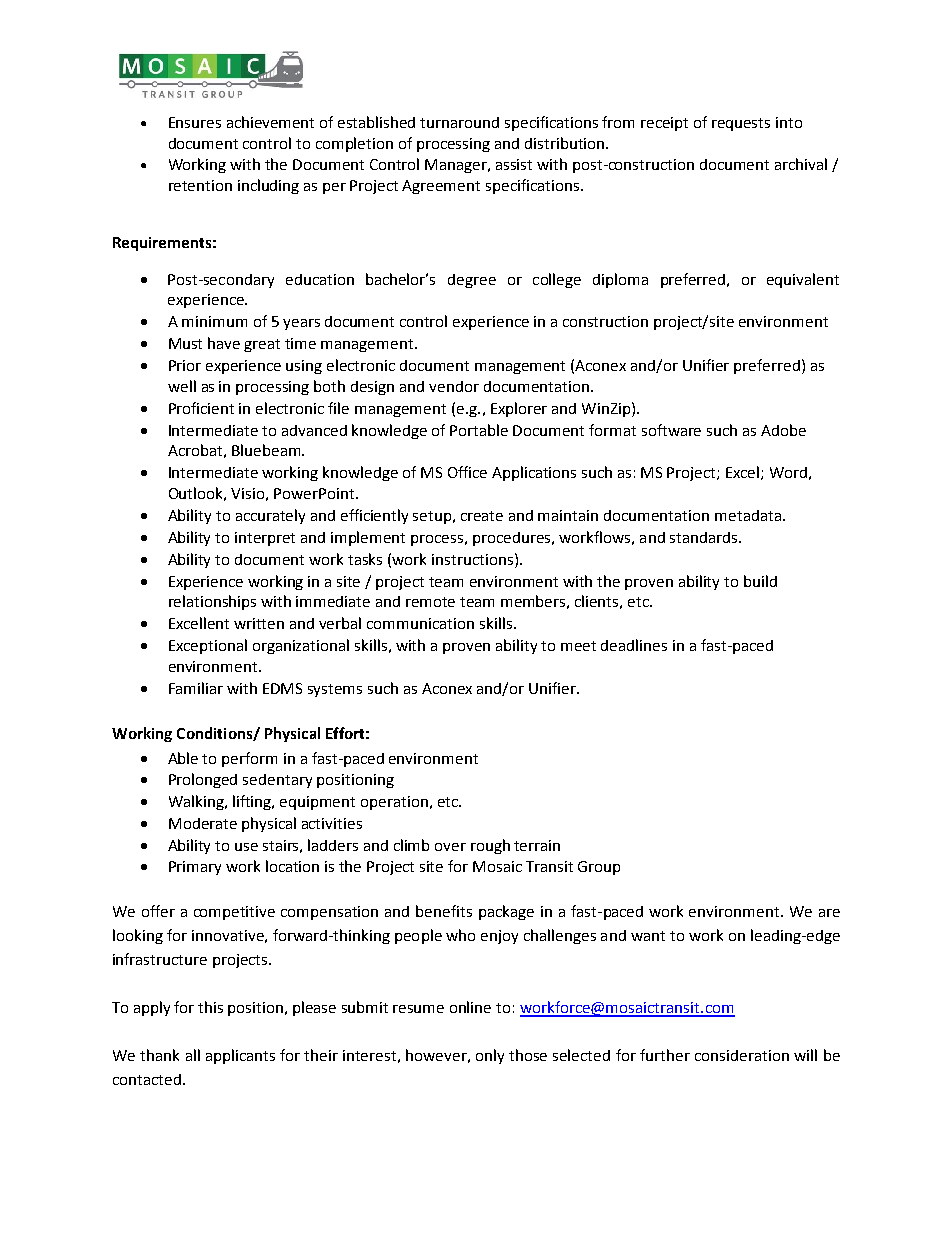  I want to click on build, so click(760, 581).
